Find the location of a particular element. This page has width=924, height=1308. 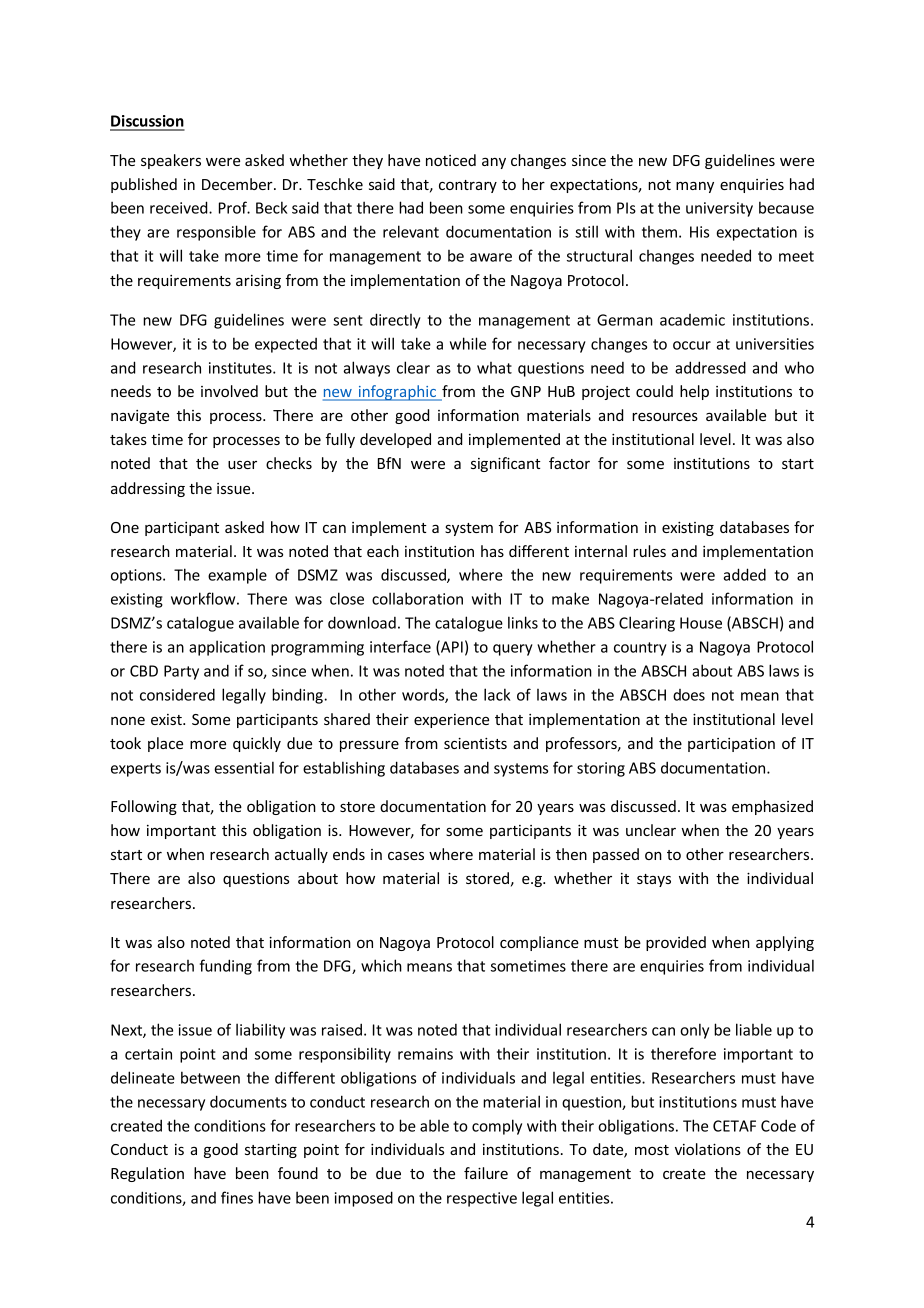

example is located at coordinates (237, 576).
